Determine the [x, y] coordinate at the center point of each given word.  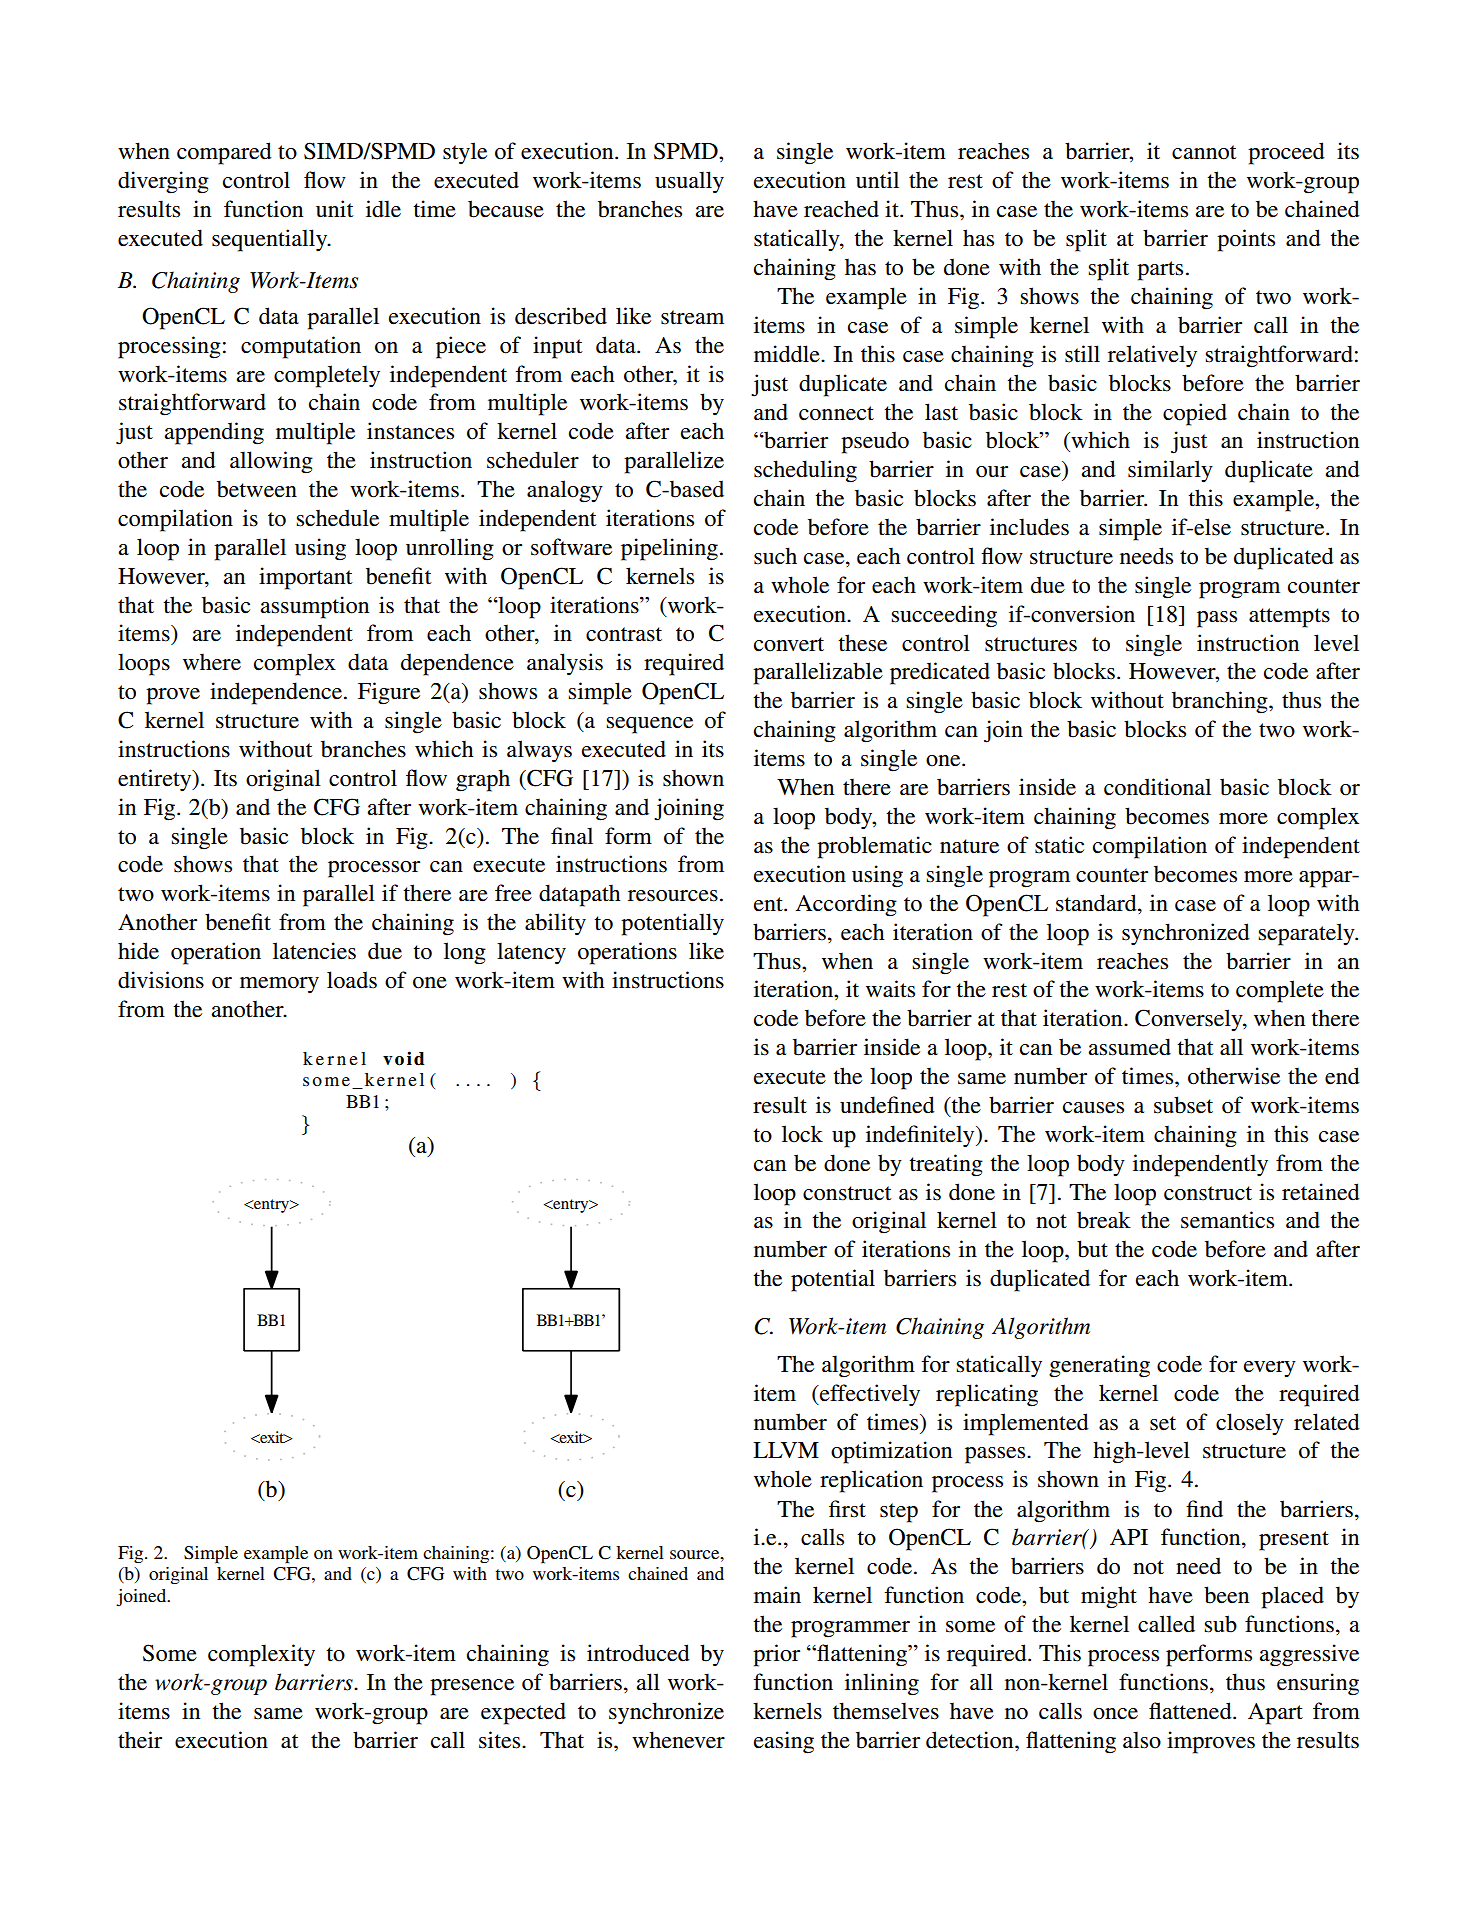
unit [335, 209]
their [140, 1740]
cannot [1204, 152]
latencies [314, 951]
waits [890, 989]
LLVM [786, 1450]
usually [689, 182]
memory [279, 985]
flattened [1191, 1711]
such [775, 556]
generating [1099, 1366]
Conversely [1190, 1020]
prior [776, 1655]
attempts [1289, 618]
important [306, 578]
